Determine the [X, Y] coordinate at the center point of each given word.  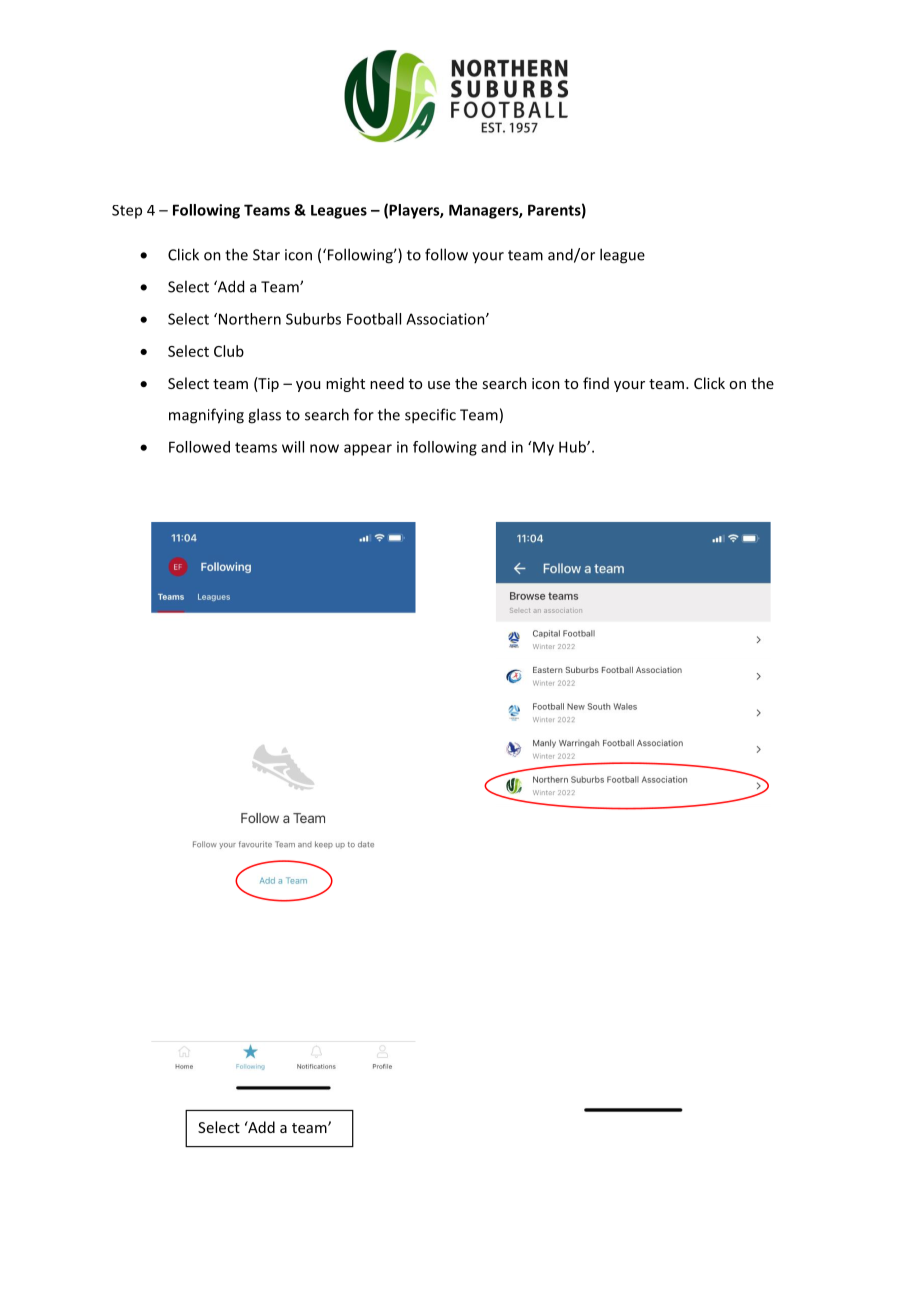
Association [446, 319]
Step [127, 212]
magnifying [206, 416]
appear [368, 450]
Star [266, 255]
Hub [573, 447]
